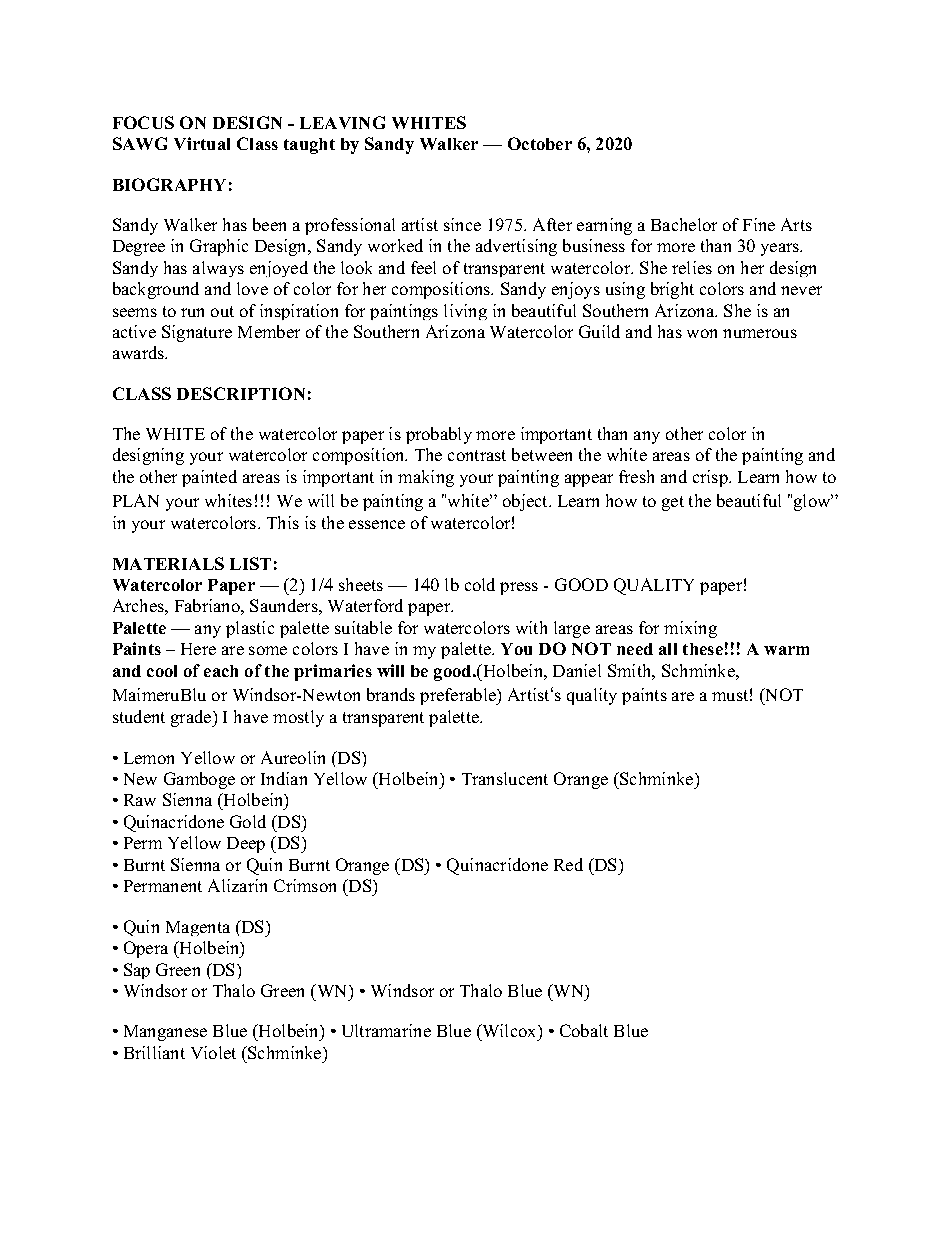 This image has height=1233, width=952. What do you see at coordinates (248, 821) in the image?
I see `Gold` at bounding box center [248, 821].
